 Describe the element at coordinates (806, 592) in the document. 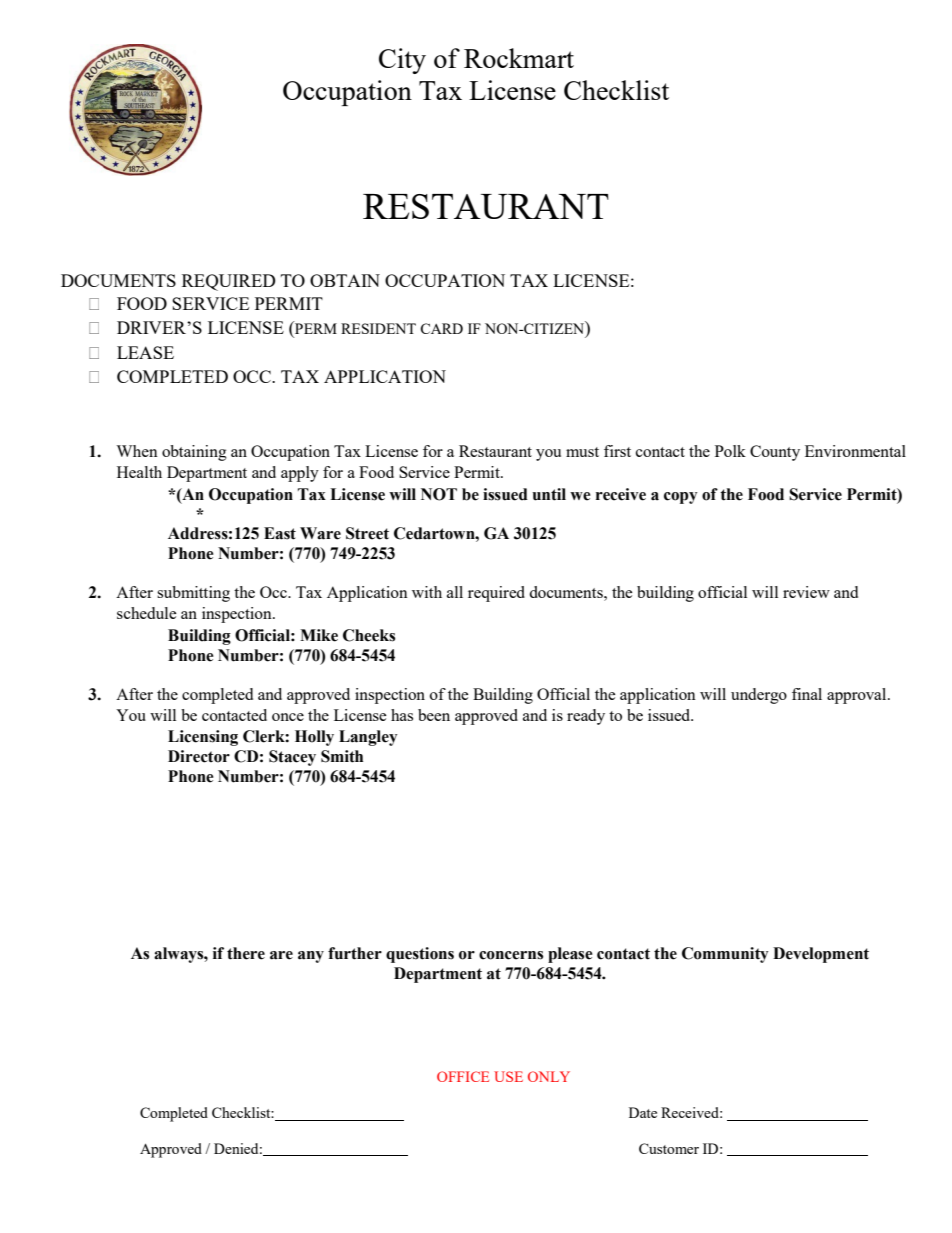

I see `review` at that location.
